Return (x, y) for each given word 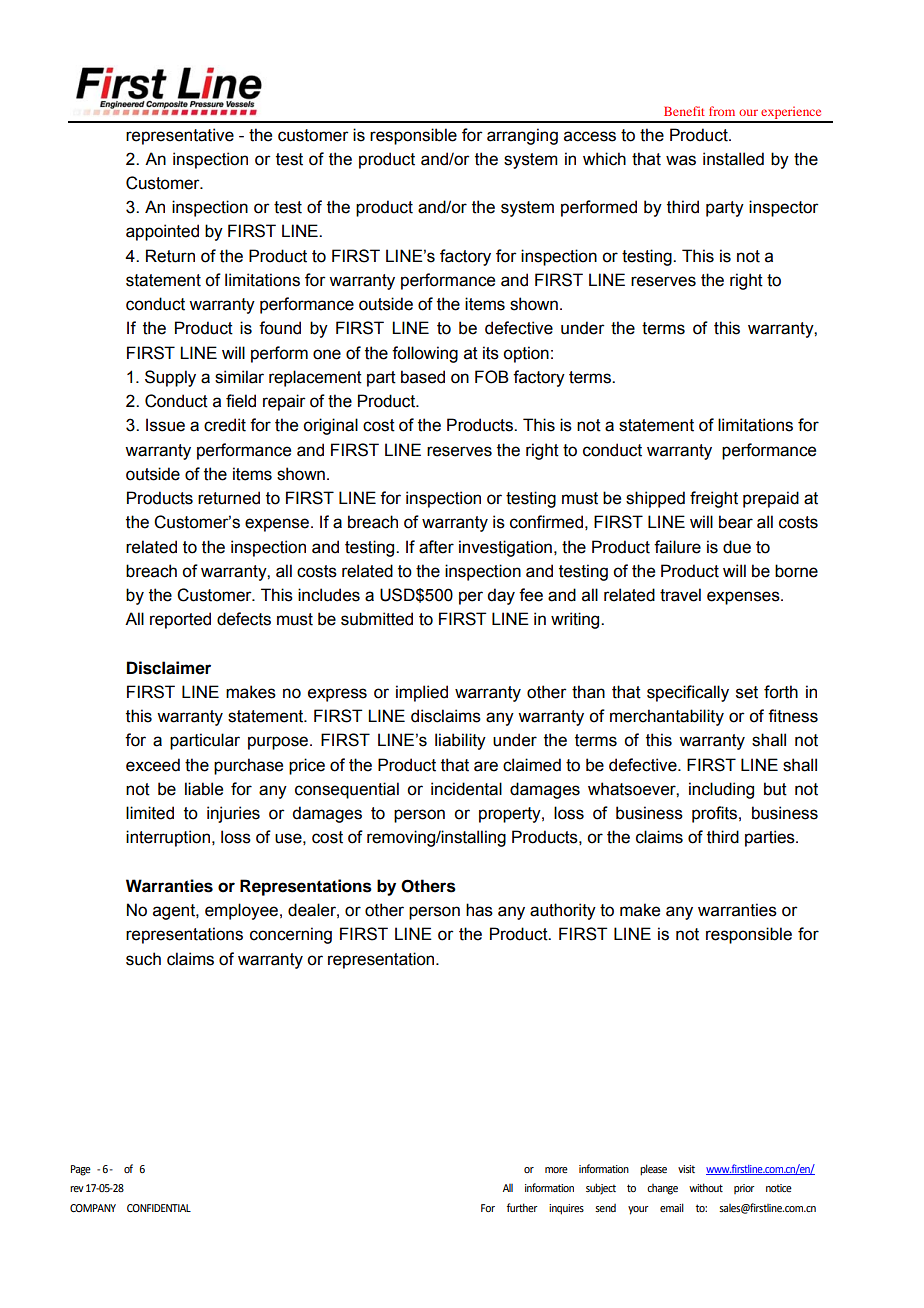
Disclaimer (169, 668)
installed (733, 159)
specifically (688, 693)
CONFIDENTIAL (159, 1208)
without (706, 1187)
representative (180, 136)
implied (422, 693)
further (522, 1207)
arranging (522, 136)
